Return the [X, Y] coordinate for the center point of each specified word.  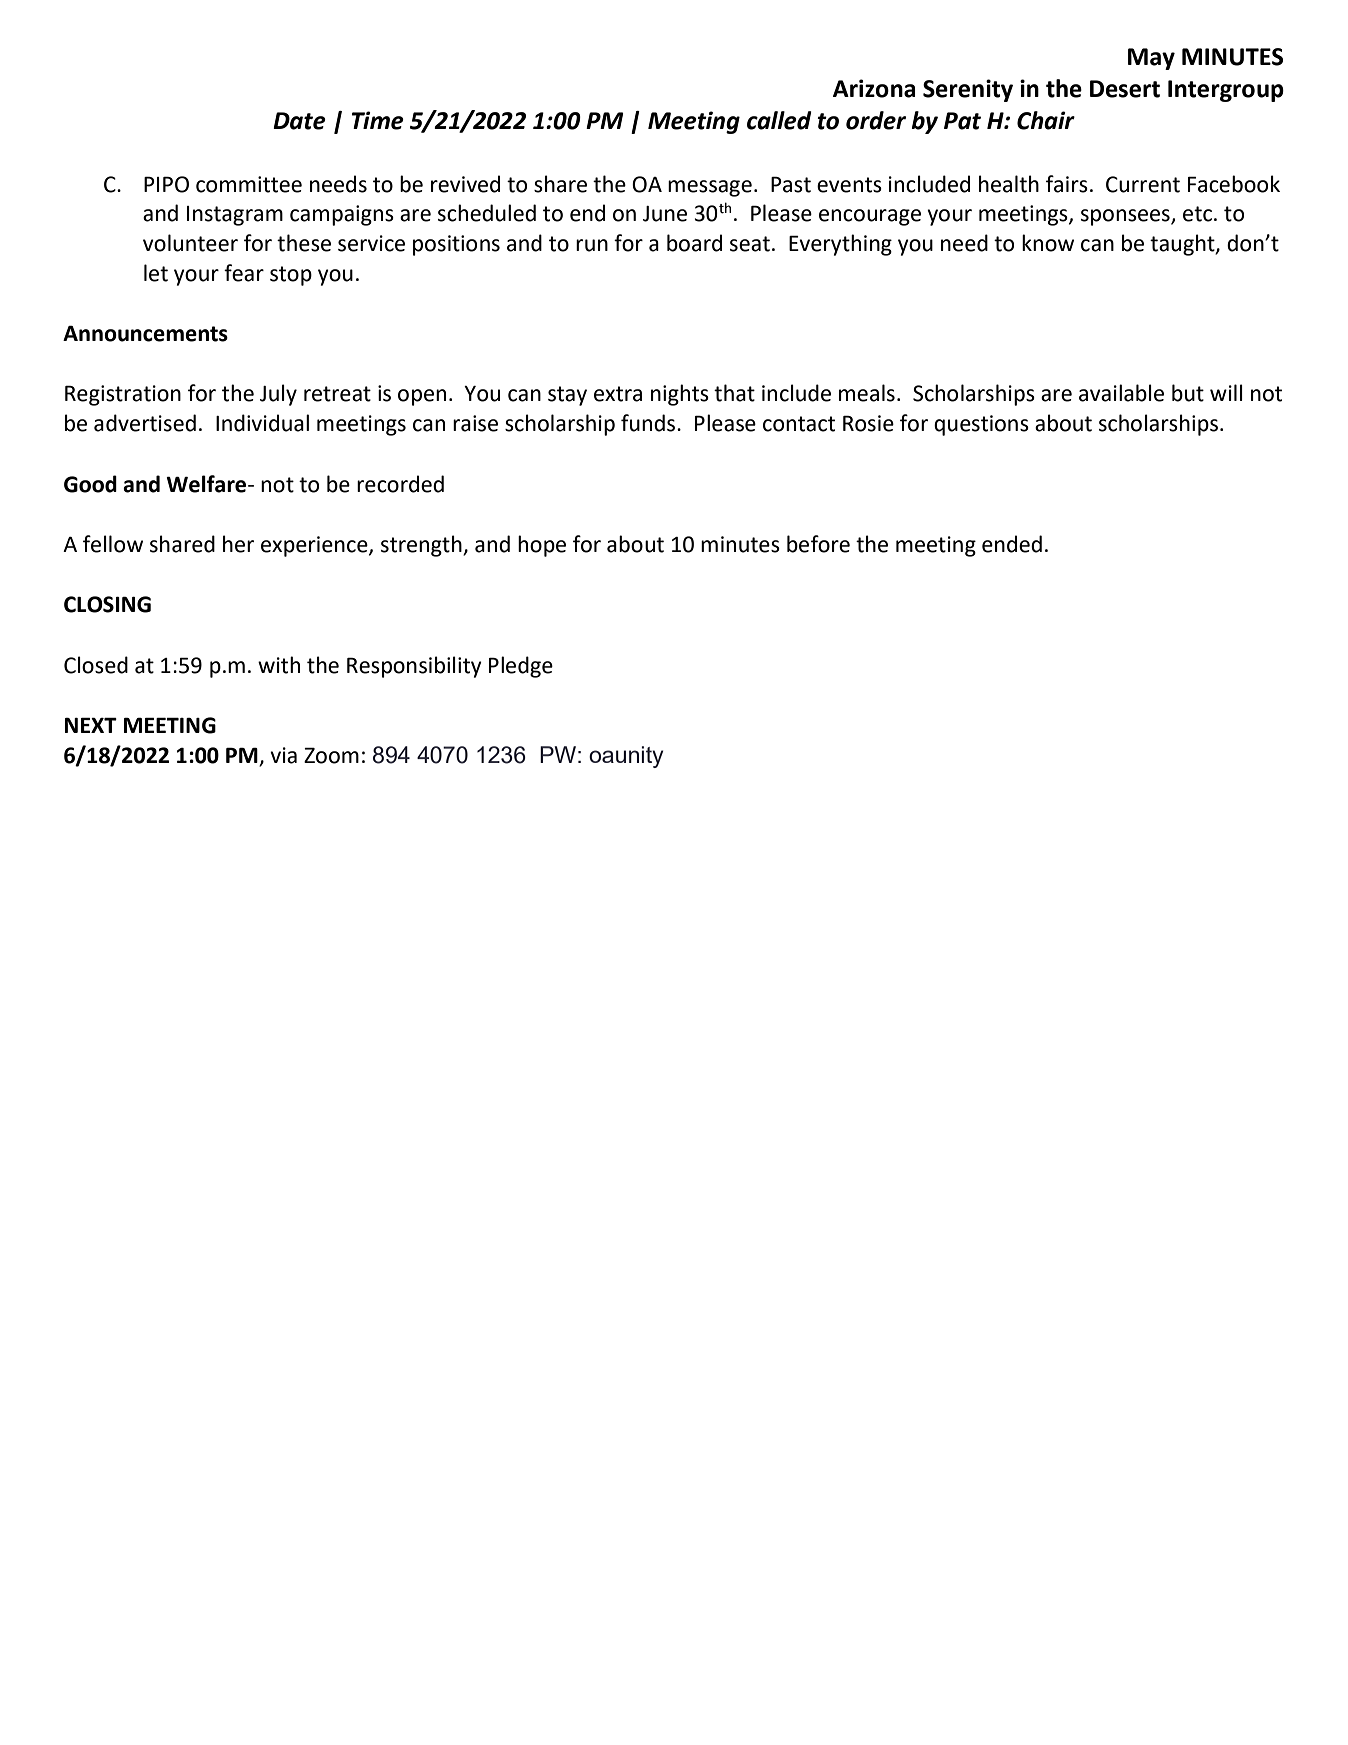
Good [90, 484]
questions [981, 425]
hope [542, 546]
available [1121, 393]
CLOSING [107, 604]
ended [1012, 544]
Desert [1125, 89]
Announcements [145, 334]
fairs [1067, 184]
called [779, 120]
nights [680, 395]
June [665, 214]
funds [649, 423]
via [283, 755]
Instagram [235, 216]
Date [299, 121]
